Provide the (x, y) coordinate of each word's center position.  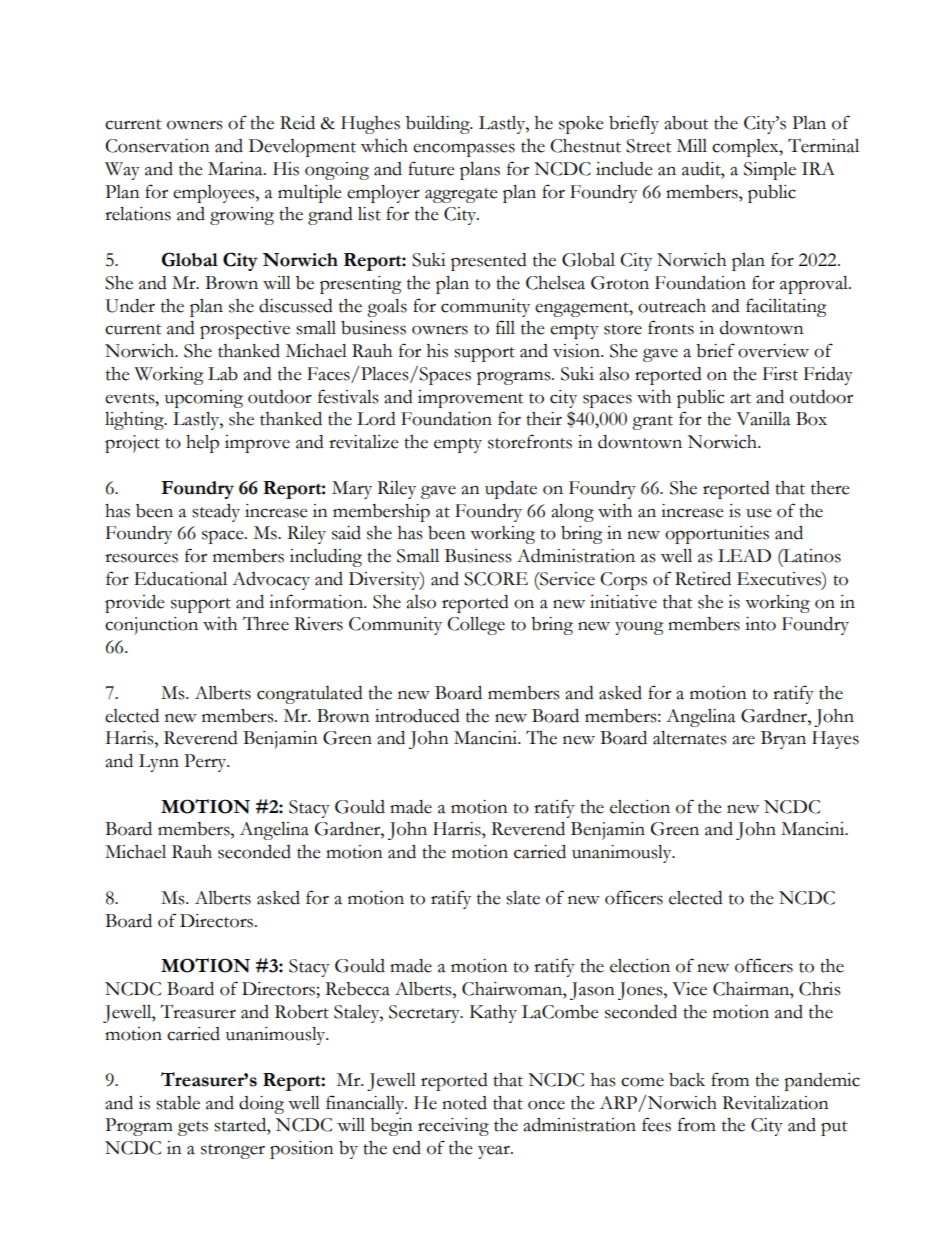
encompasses (464, 150)
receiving (453, 1127)
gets (193, 1128)
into (760, 624)
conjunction (151, 626)
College (476, 626)
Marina (236, 169)
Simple (770, 171)
